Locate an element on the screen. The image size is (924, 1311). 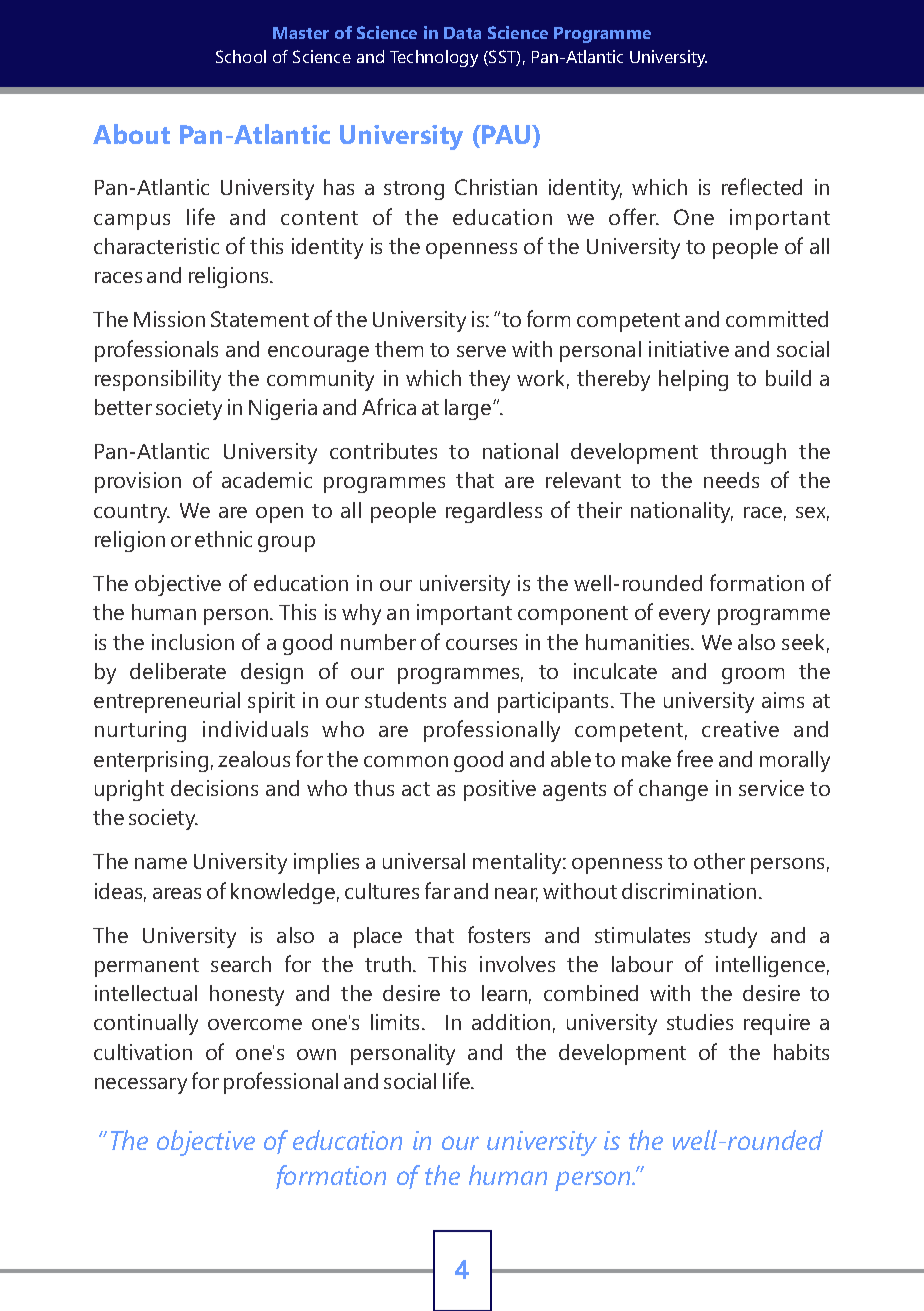
cultivation is located at coordinates (143, 1052).
